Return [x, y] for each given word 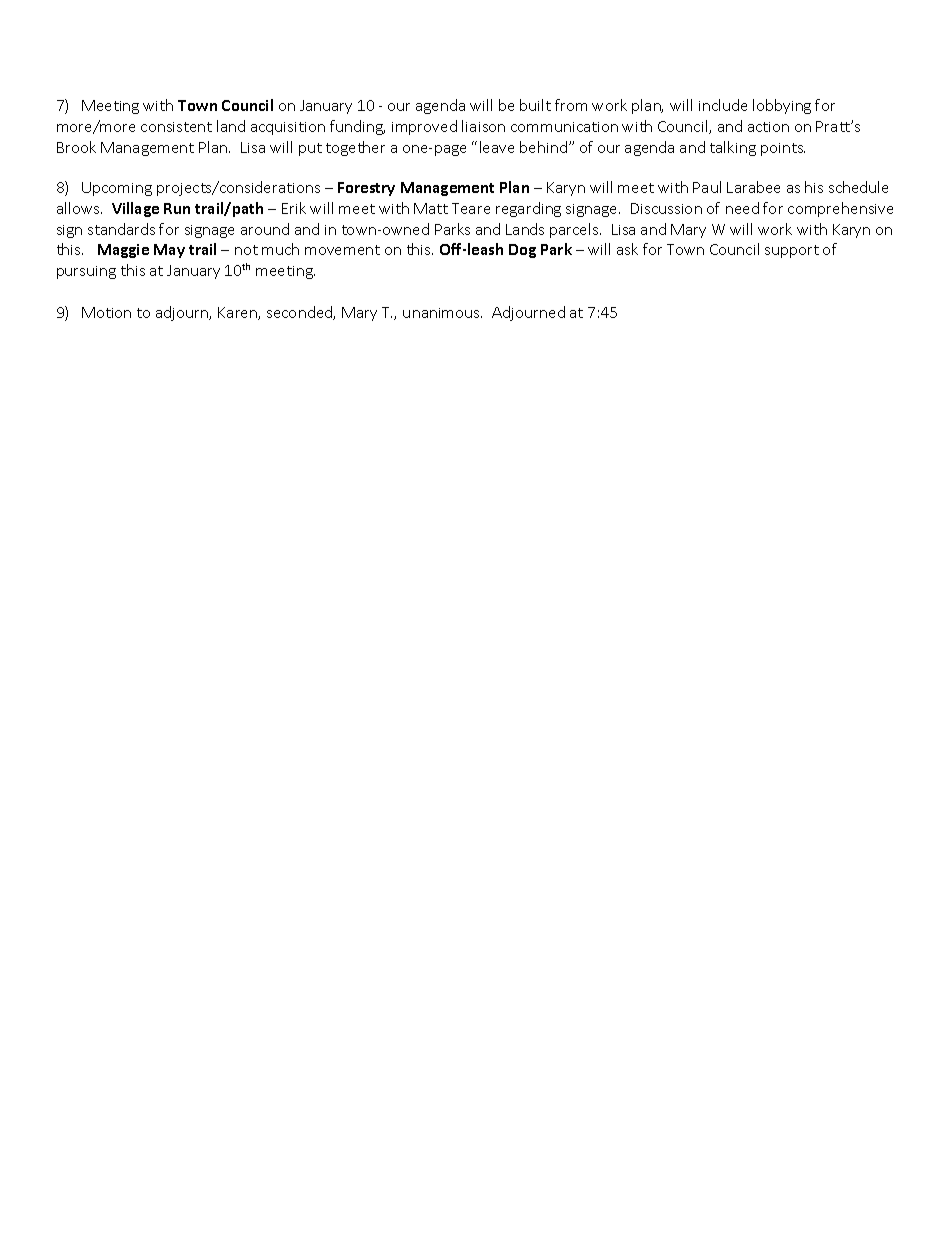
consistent [176, 127]
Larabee [753, 187]
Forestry [366, 189]
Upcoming [117, 189]
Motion [106, 312]
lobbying [782, 106]
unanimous [442, 313]
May [169, 251]
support [792, 251]
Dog [522, 251]
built [535, 105]
